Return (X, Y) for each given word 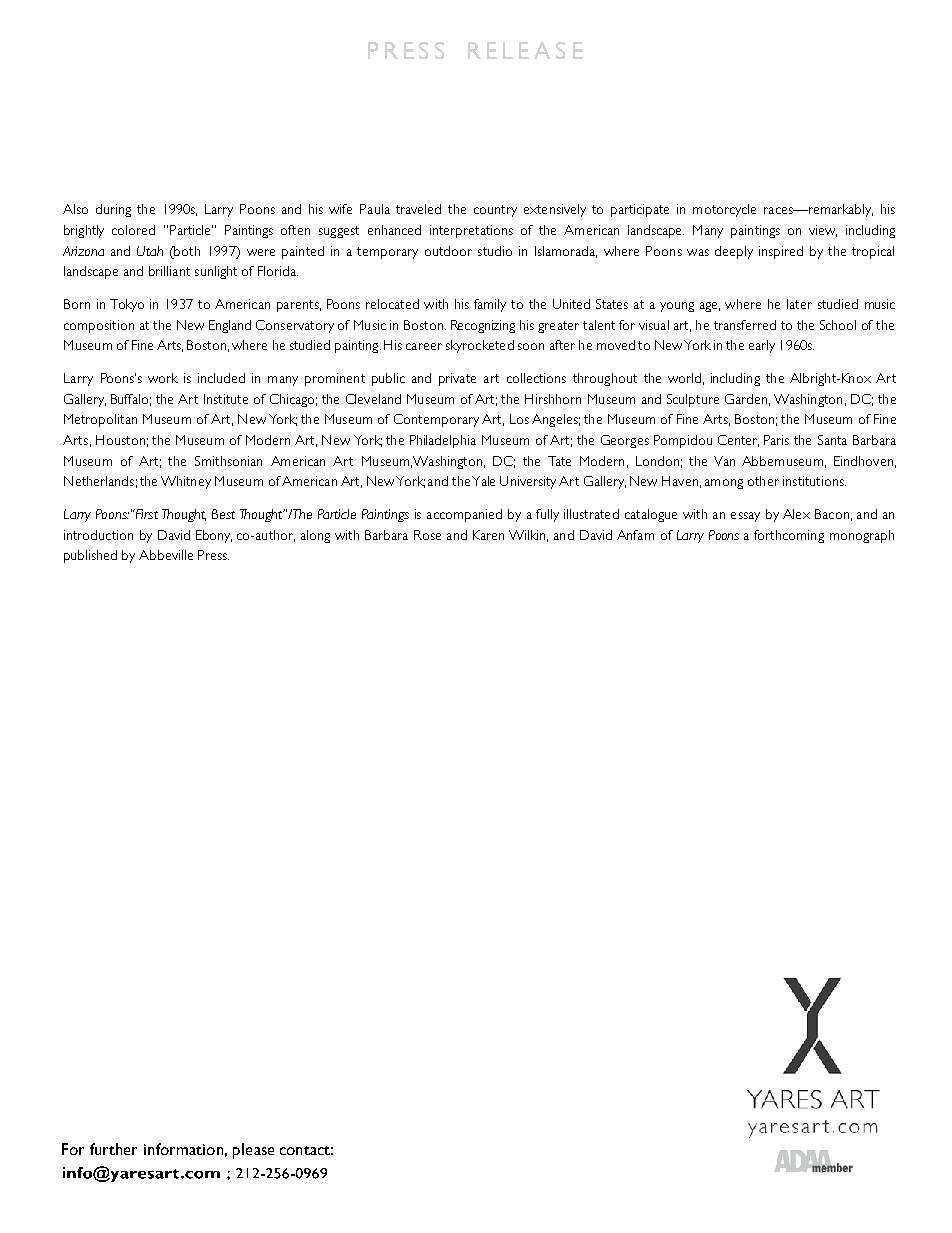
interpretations (471, 231)
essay (745, 517)
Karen (488, 535)
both (186, 251)
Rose (427, 535)
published (90, 556)
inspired (781, 252)
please (253, 1151)
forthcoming (789, 536)
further (113, 1149)
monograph (862, 536)
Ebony (214, 536)
